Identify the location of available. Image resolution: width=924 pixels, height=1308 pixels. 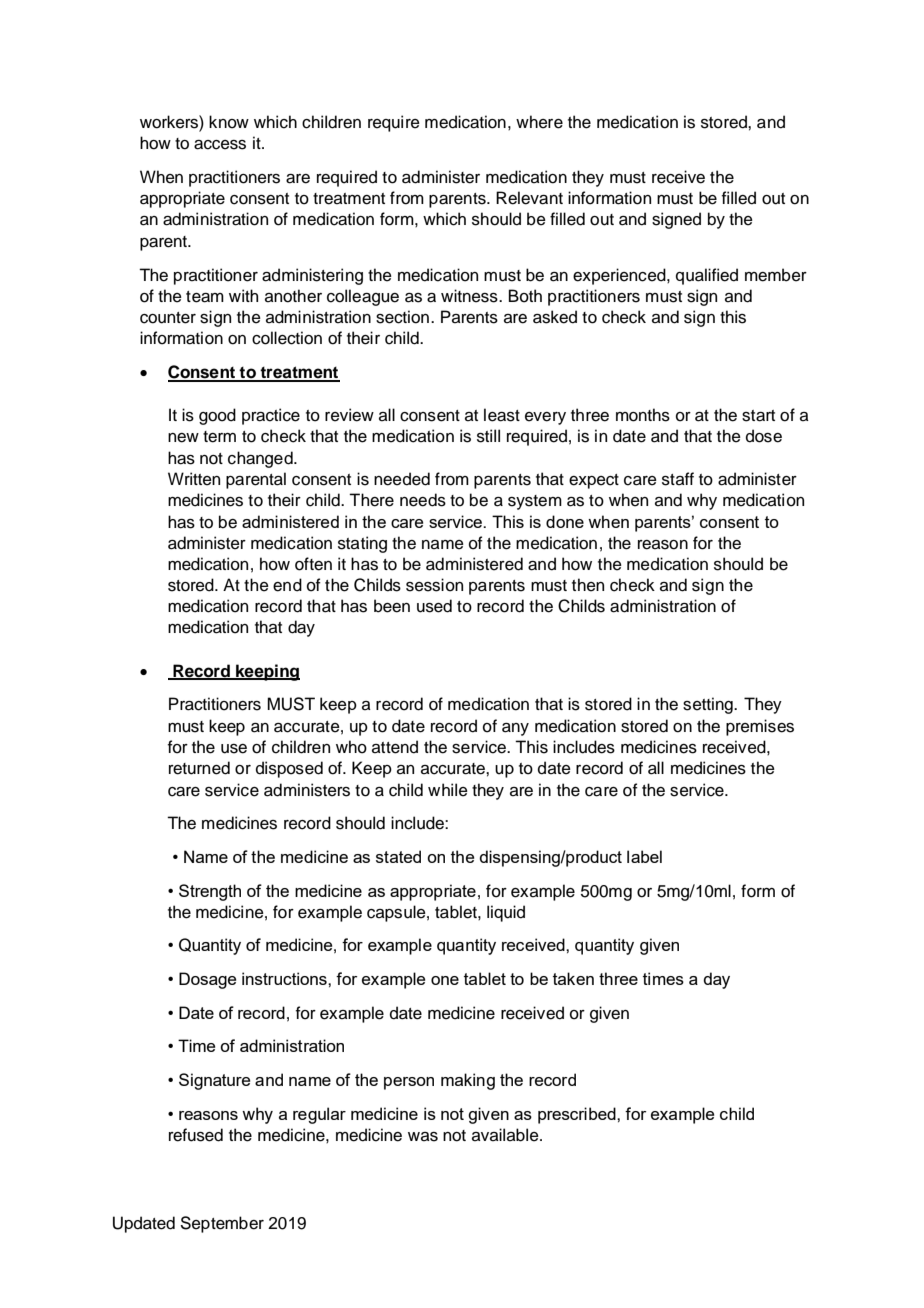
(506, 1135).
